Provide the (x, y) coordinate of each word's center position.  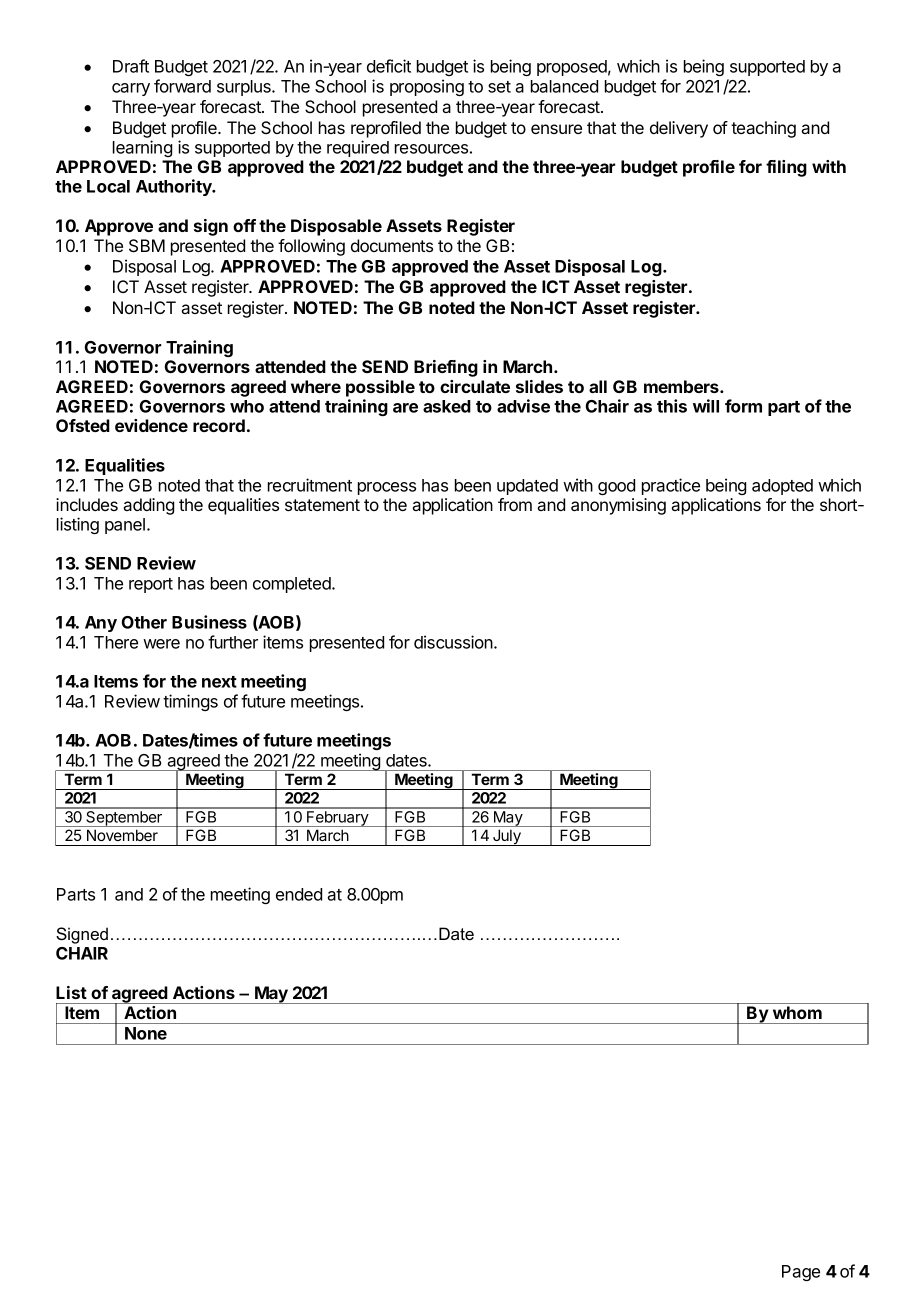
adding (148, 506)
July (507, 837)
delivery (679, 129)
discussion (454, 642)
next (219, 682)
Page (801, 1273)
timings (190, 702)
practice (671, 486)
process (387, 488)
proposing (427, 87)
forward (182, 86)
